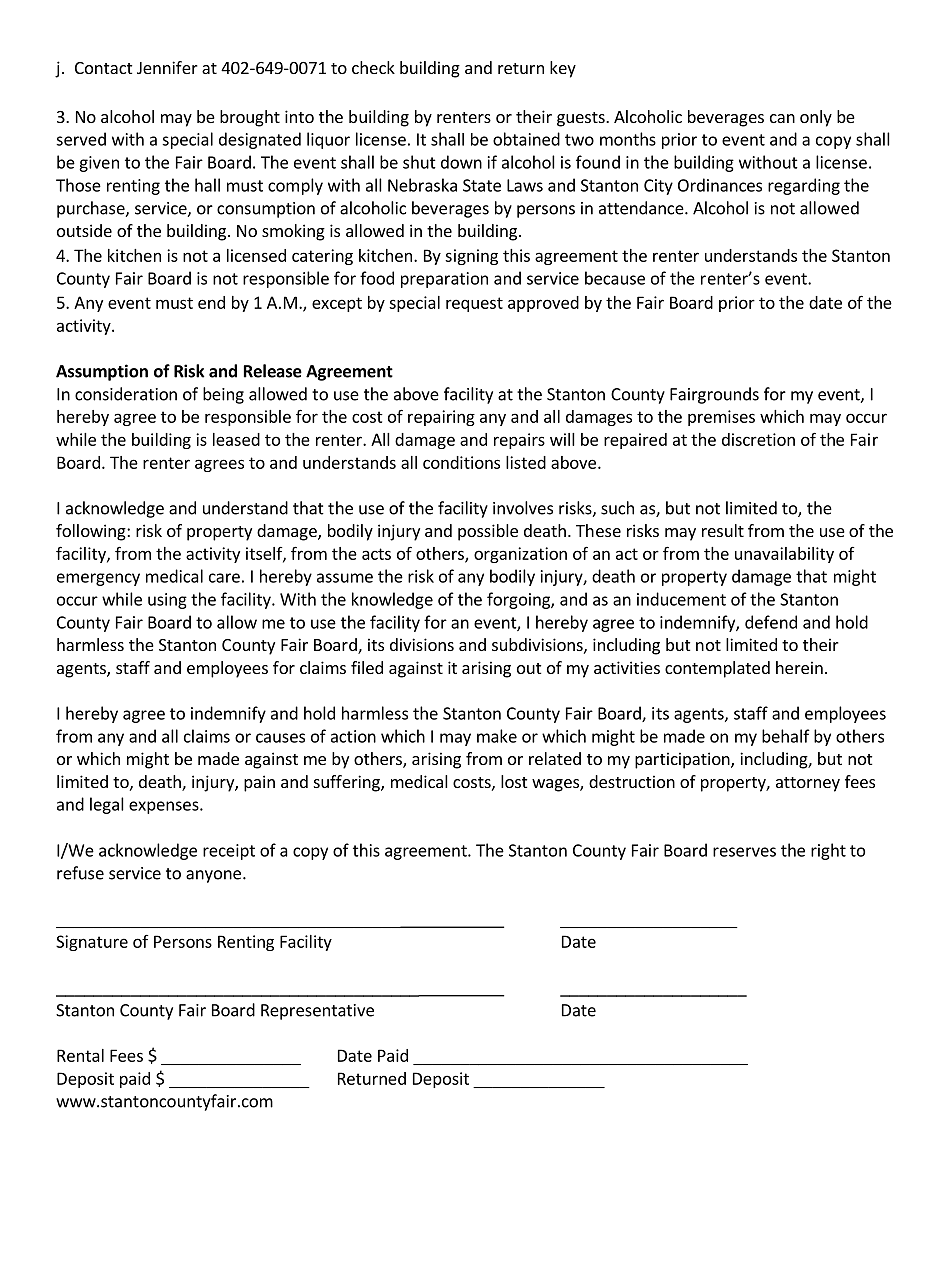  Describe the element at coordinates (373, 67) in the image. I see `check` at that location.
